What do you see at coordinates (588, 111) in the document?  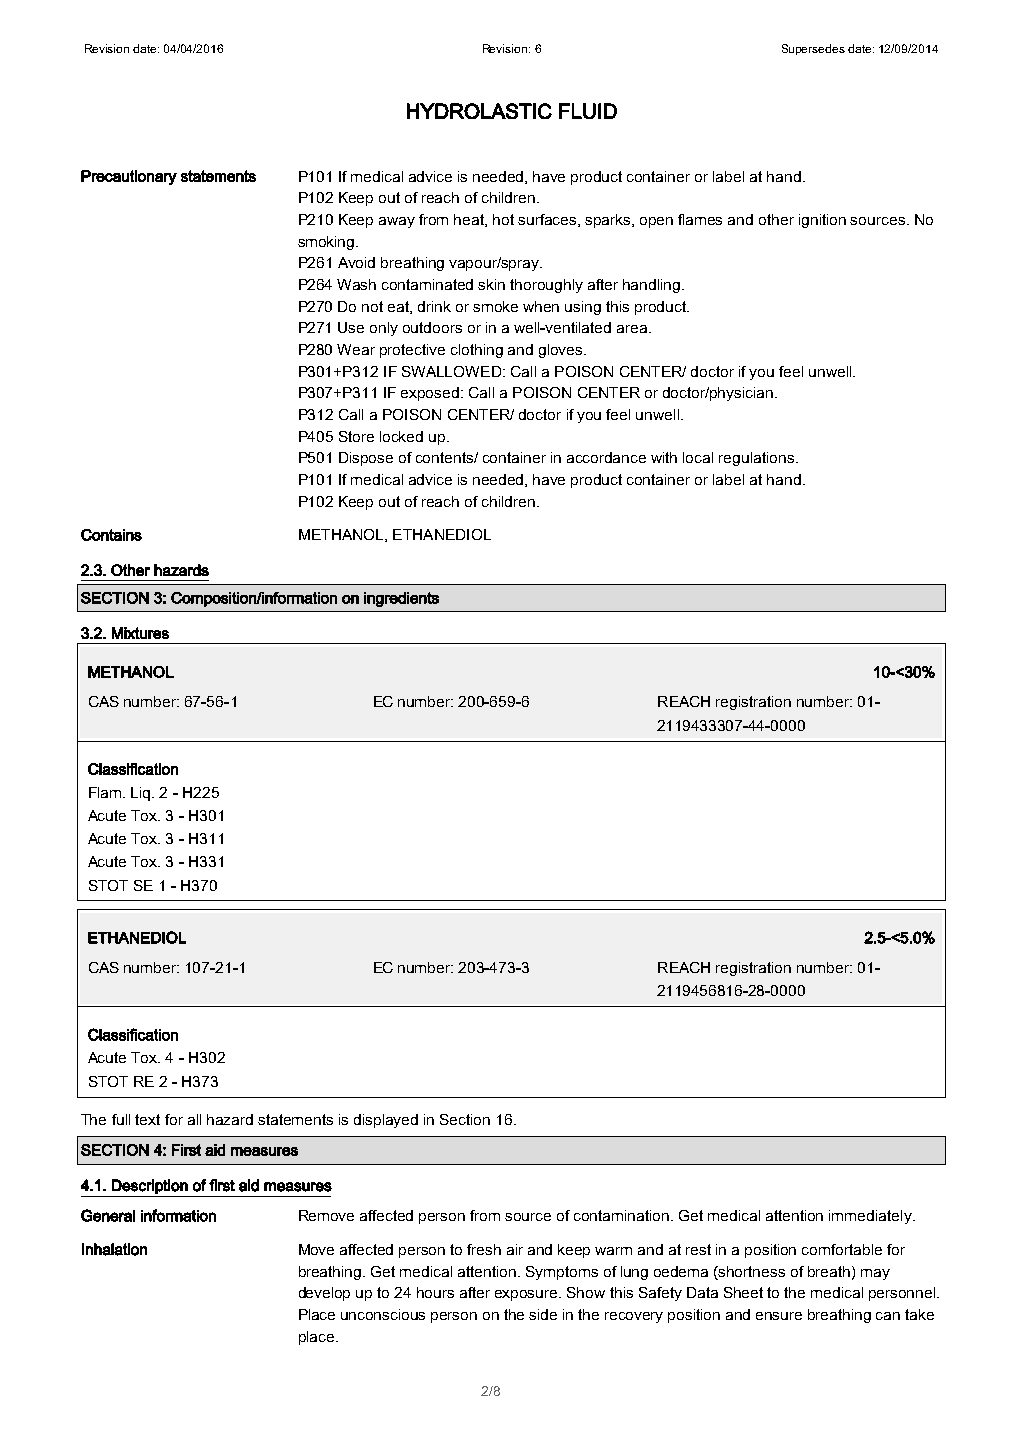 I see `FLUID` at bounding box center [588, 111].
